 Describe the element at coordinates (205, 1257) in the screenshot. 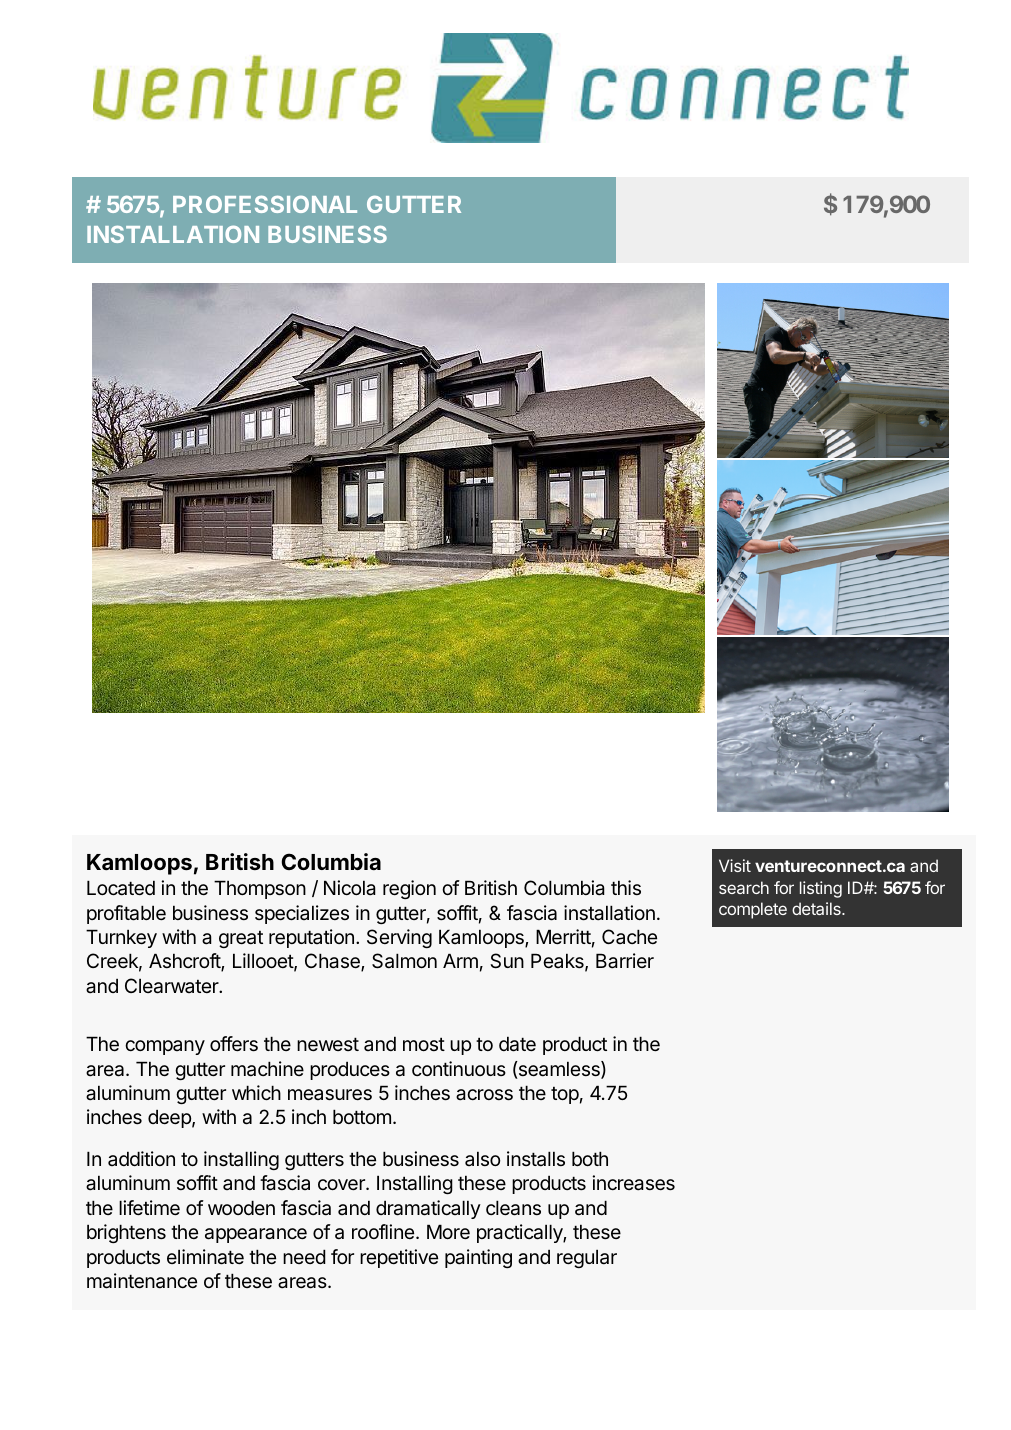

I see `eliminate` at that location.
